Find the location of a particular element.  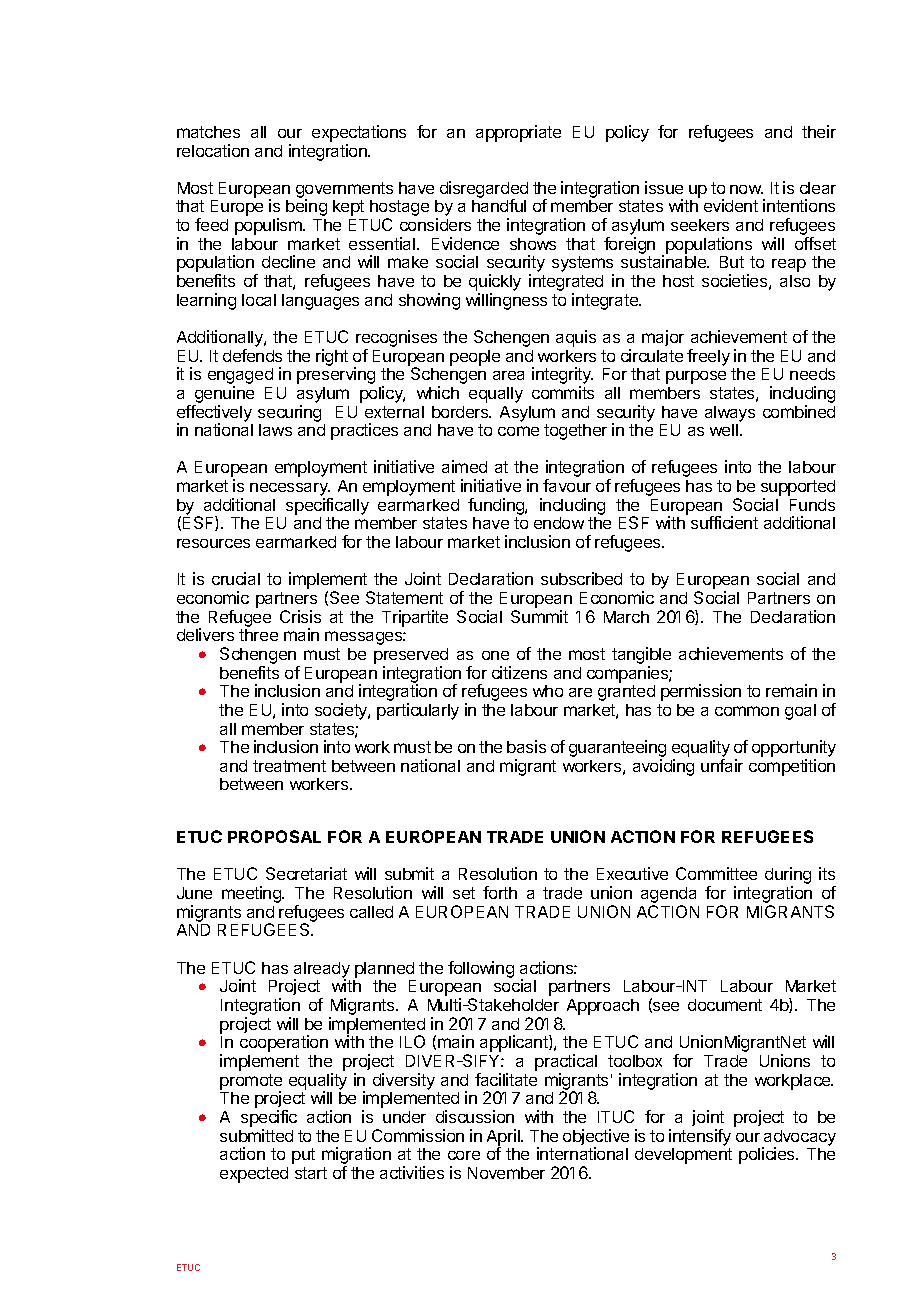

three is located at coordinates (258, 635).
